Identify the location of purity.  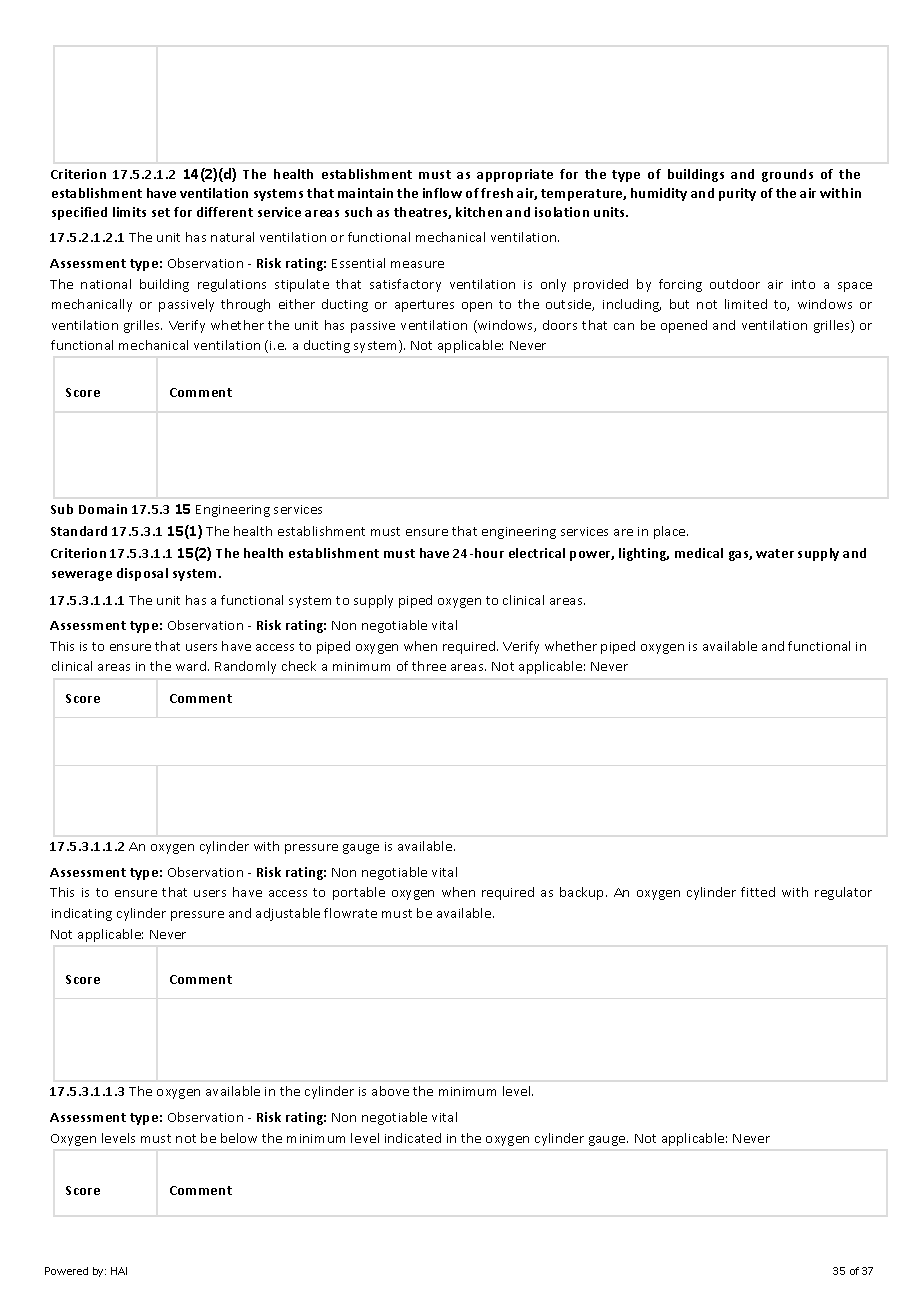
(737, 194).
